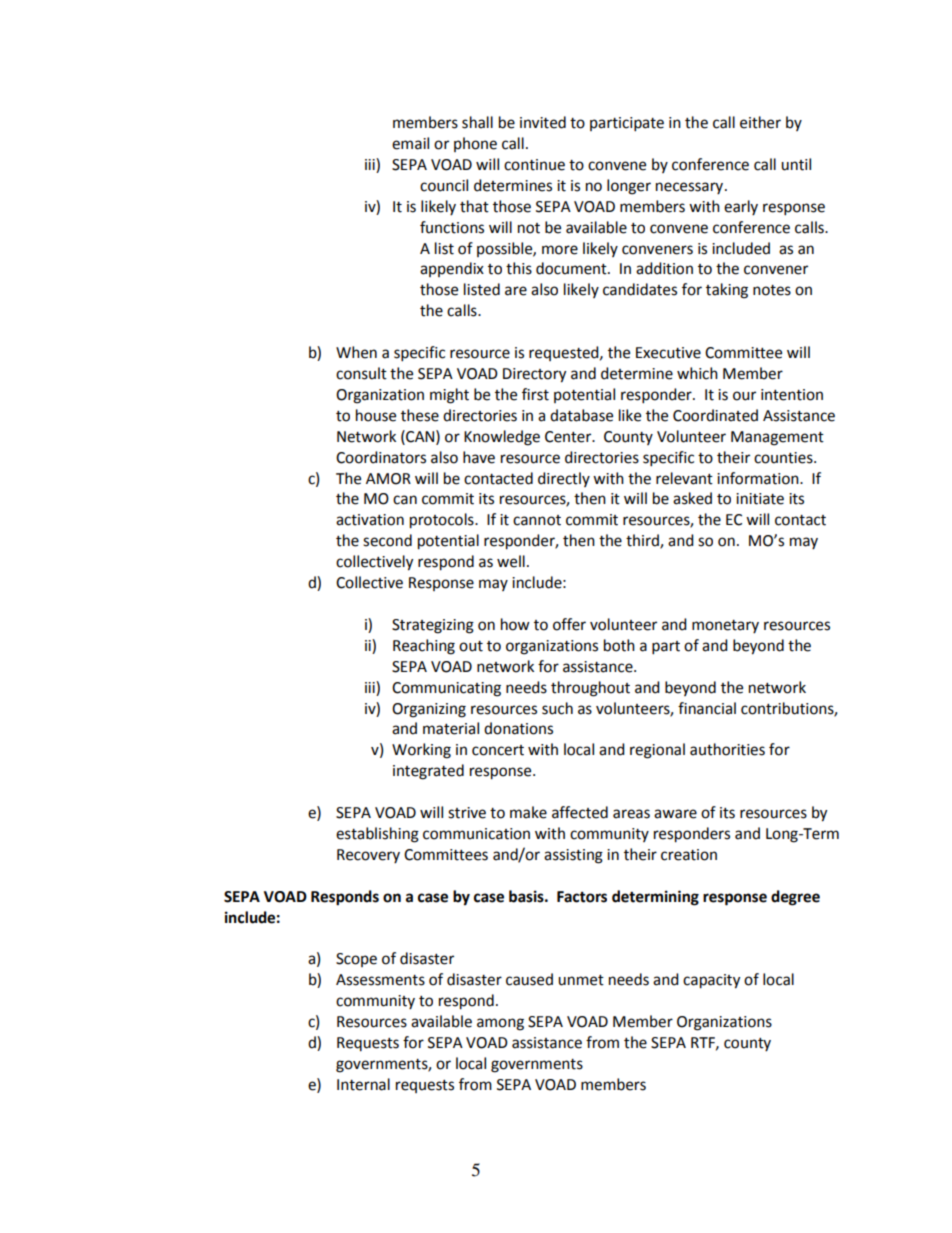 This document has height=1233, width=952. I want to click on invited, so click(543, 122).
